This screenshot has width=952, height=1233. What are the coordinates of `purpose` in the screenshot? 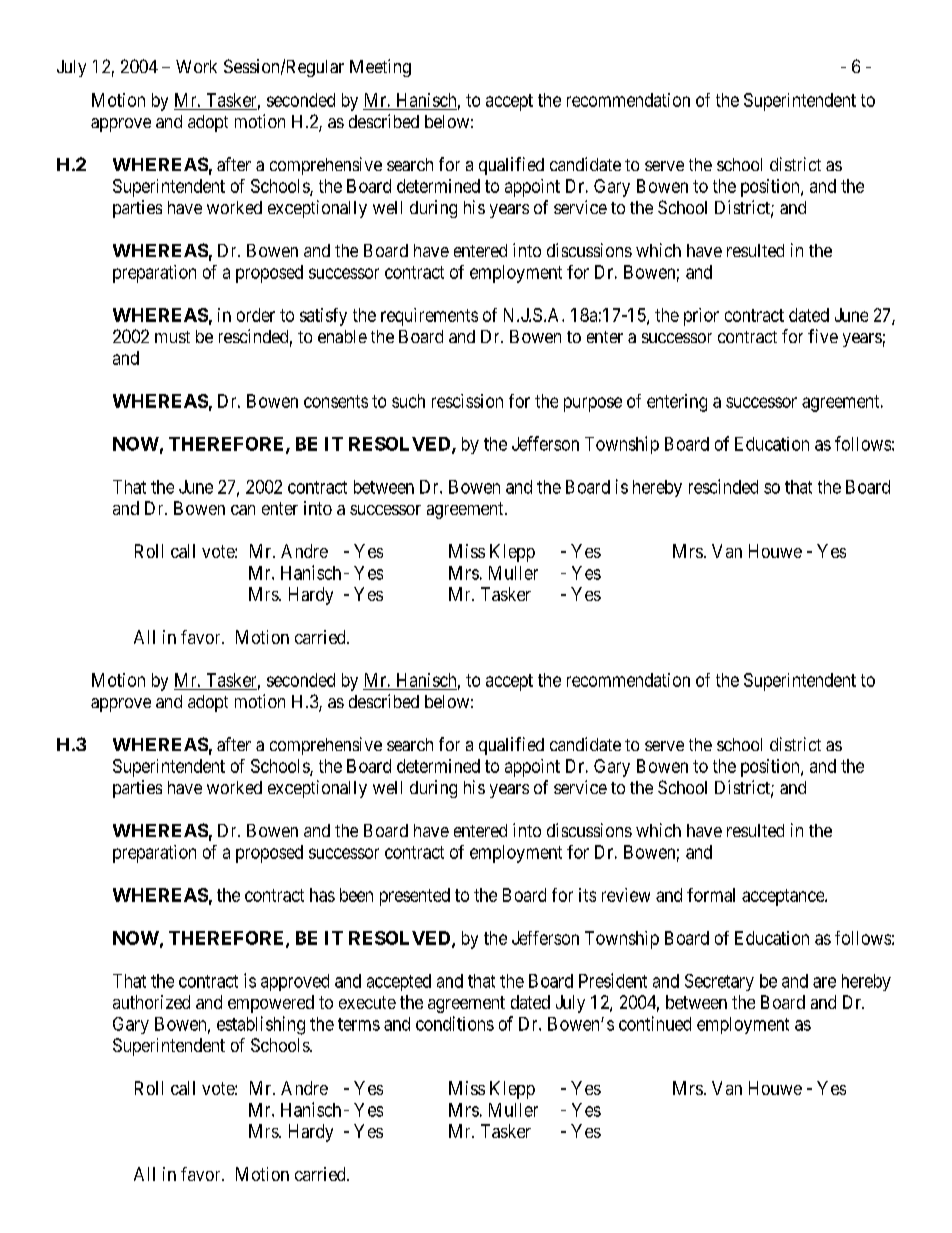 It's located at (593, 404).
